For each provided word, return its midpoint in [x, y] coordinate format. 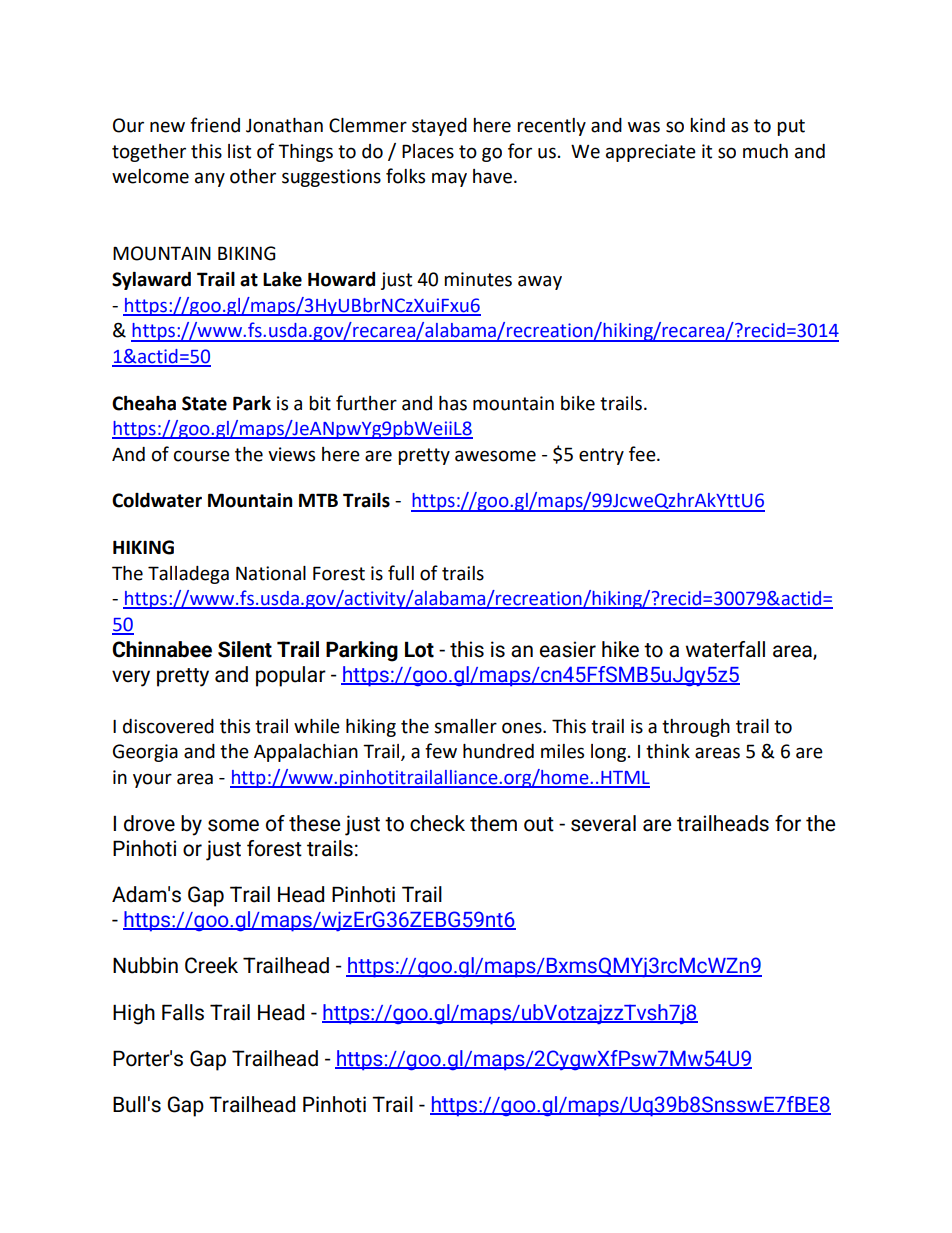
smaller [465, 726]
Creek [211, 965]
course [202, 456]
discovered [168, 726]
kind [707, 125]
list [239, 151]
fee [643, 454]
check [437, 823]
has [453, 403]
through [696, 728]
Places [428, 151]
